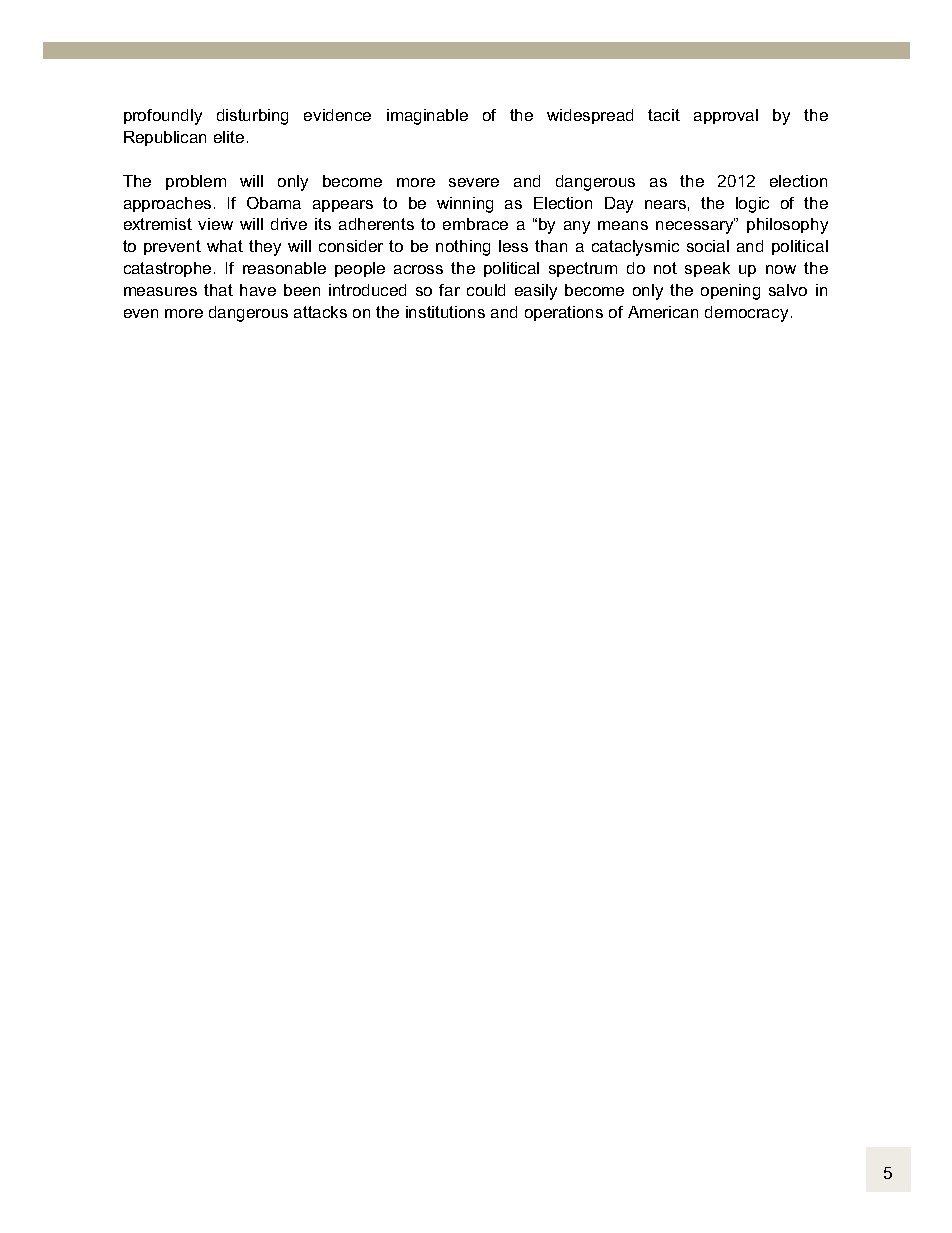 The height and width of the page is (1233, 952). Describe the element at coordinates (752, 205) in the page. I see `logic` at that location.
